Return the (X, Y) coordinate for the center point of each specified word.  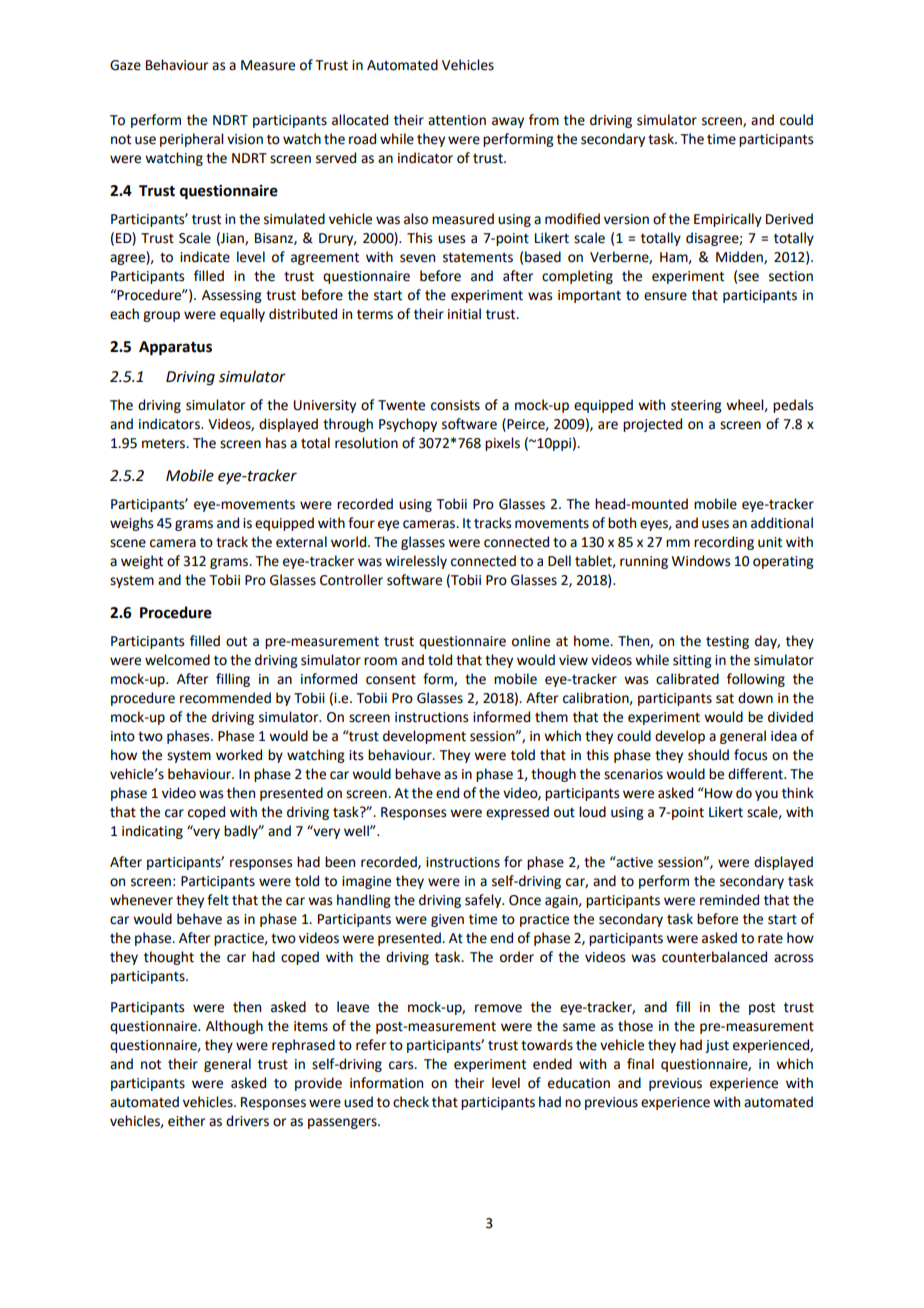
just (717, 1046)
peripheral (192, 140)
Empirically (728, 220)
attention (457, 120)
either (186, 1121)
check (411, 1102)
